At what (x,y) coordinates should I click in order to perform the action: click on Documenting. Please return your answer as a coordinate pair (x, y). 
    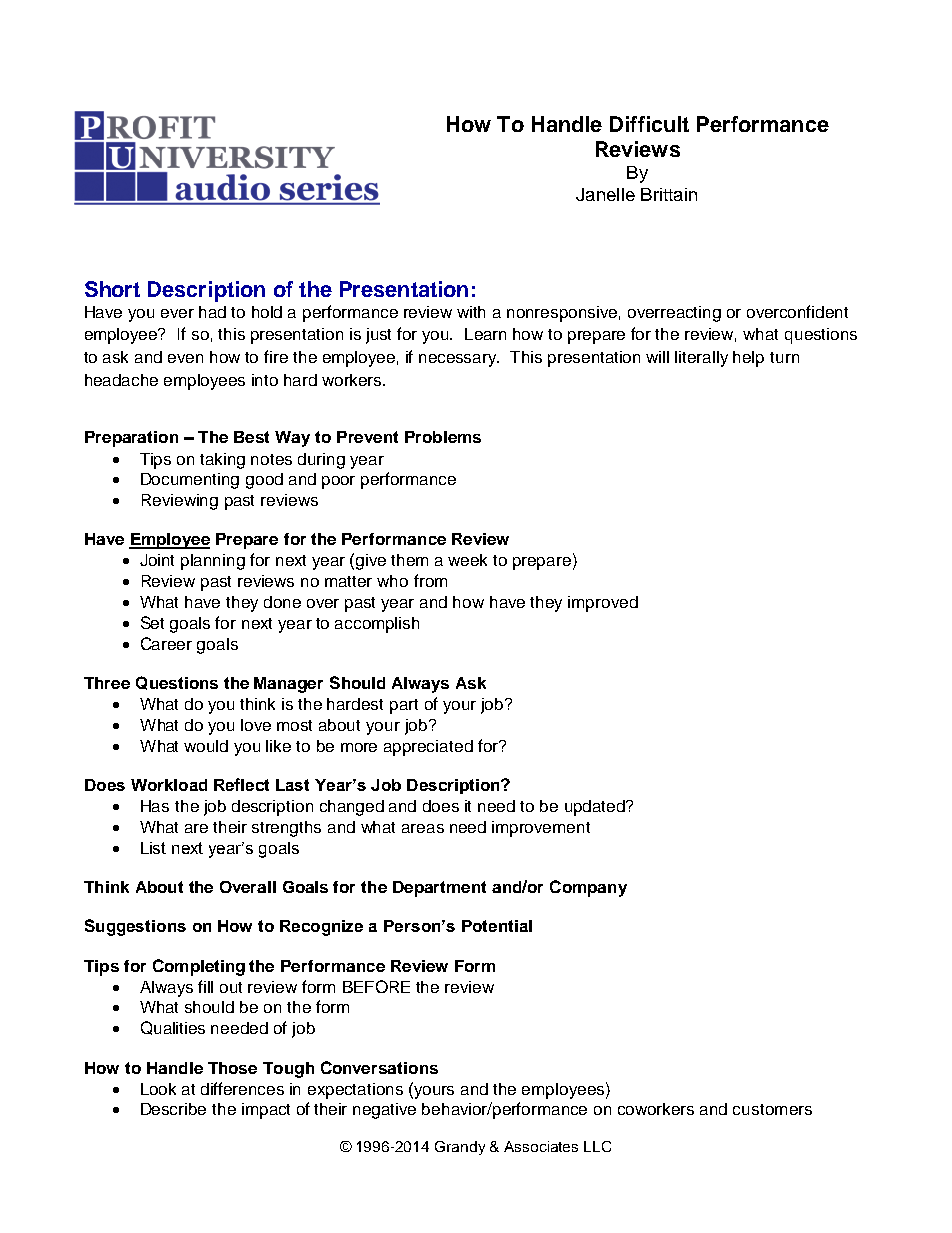
    Looking at the image, I should click on (190, 481).
